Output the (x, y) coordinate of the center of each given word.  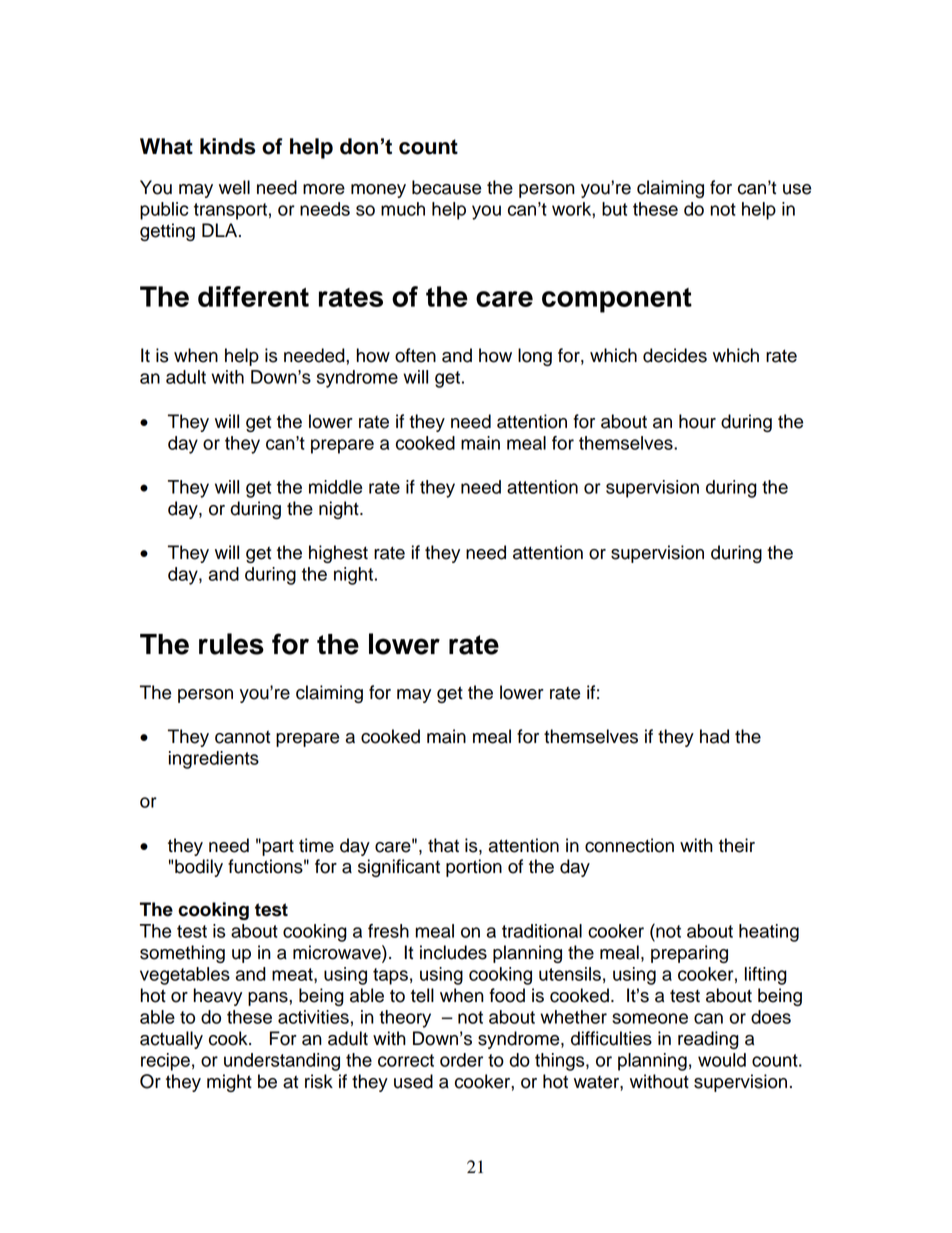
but (614, 209)
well (234, 187)
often (415, 355)
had (714, 736)
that (443, 845)
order (461, 1060)
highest (338, 554)
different (253, 296)
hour (697, 421)
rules (231, 644)
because (446, 187)
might (229, 1083)
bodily (199, 868)
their (737, 845)
